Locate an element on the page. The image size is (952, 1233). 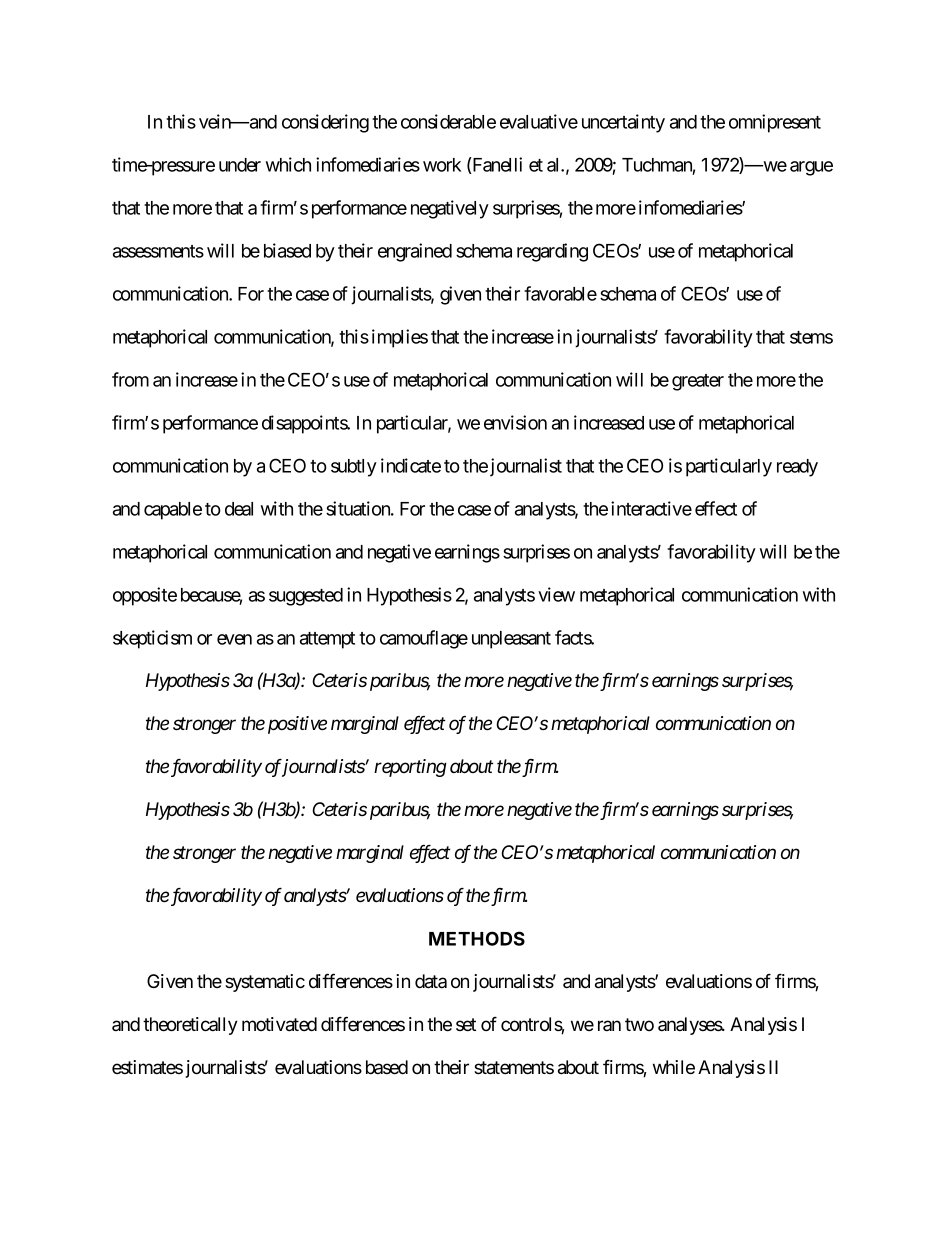
theoretically is located at coordinates (190, 1026).
